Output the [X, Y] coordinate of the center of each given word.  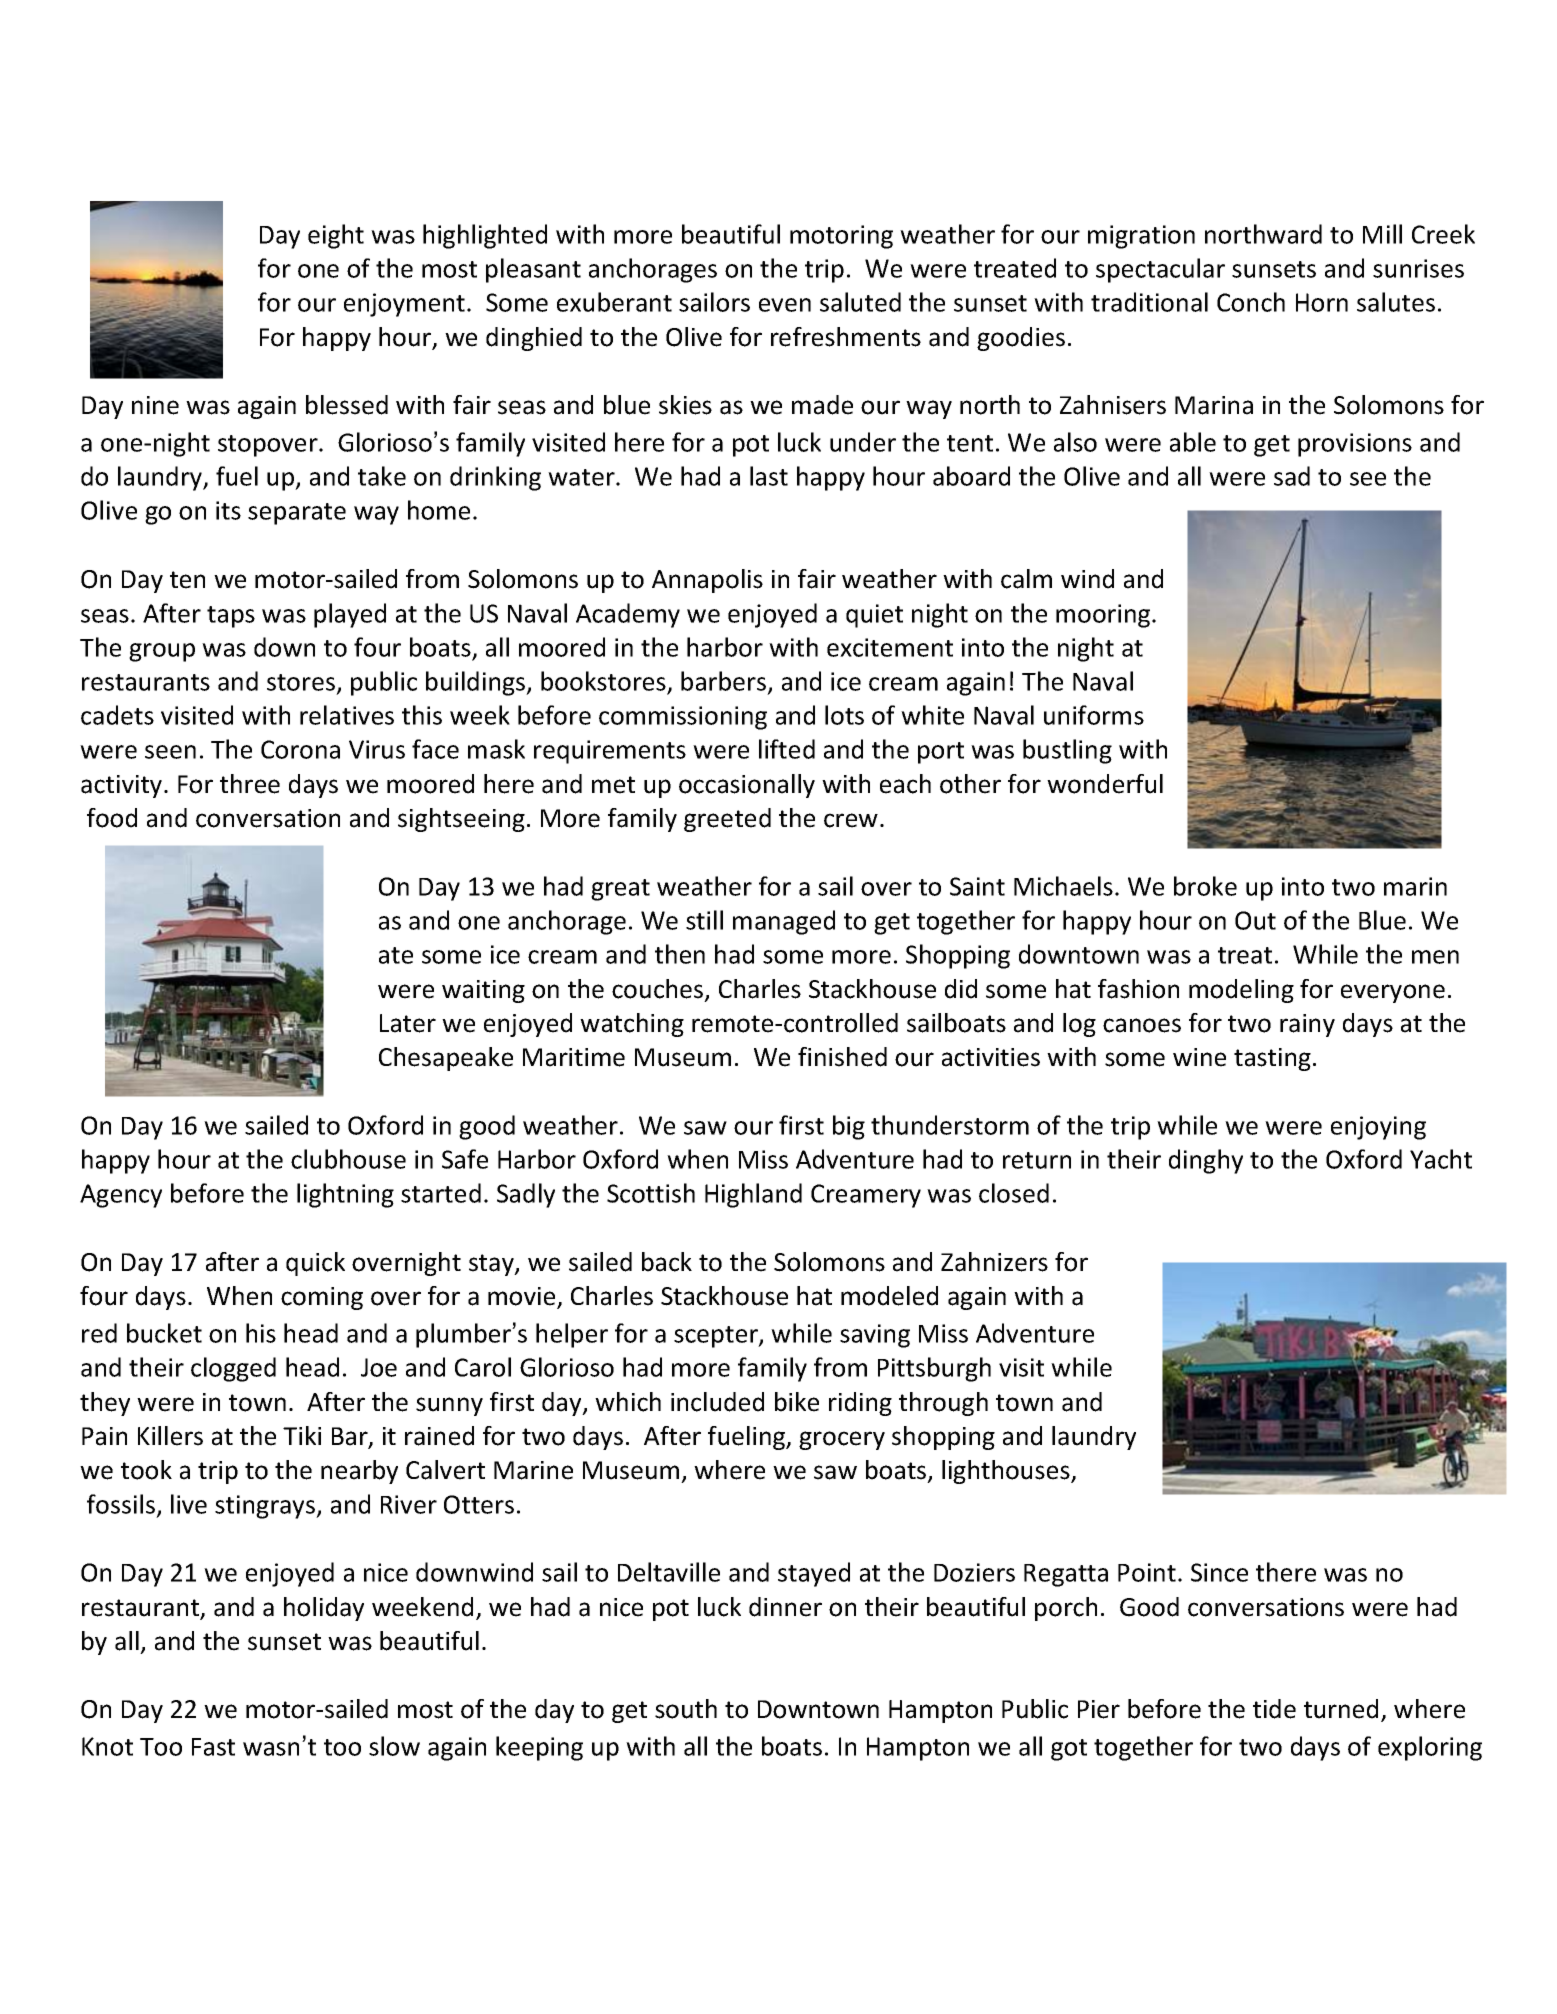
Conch [1251, 302]
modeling [1241, 991]
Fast [213, 1747]
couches [659, 990]
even [785, 305]
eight [336, 236]
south [686, 1709]
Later [408, 1023]
